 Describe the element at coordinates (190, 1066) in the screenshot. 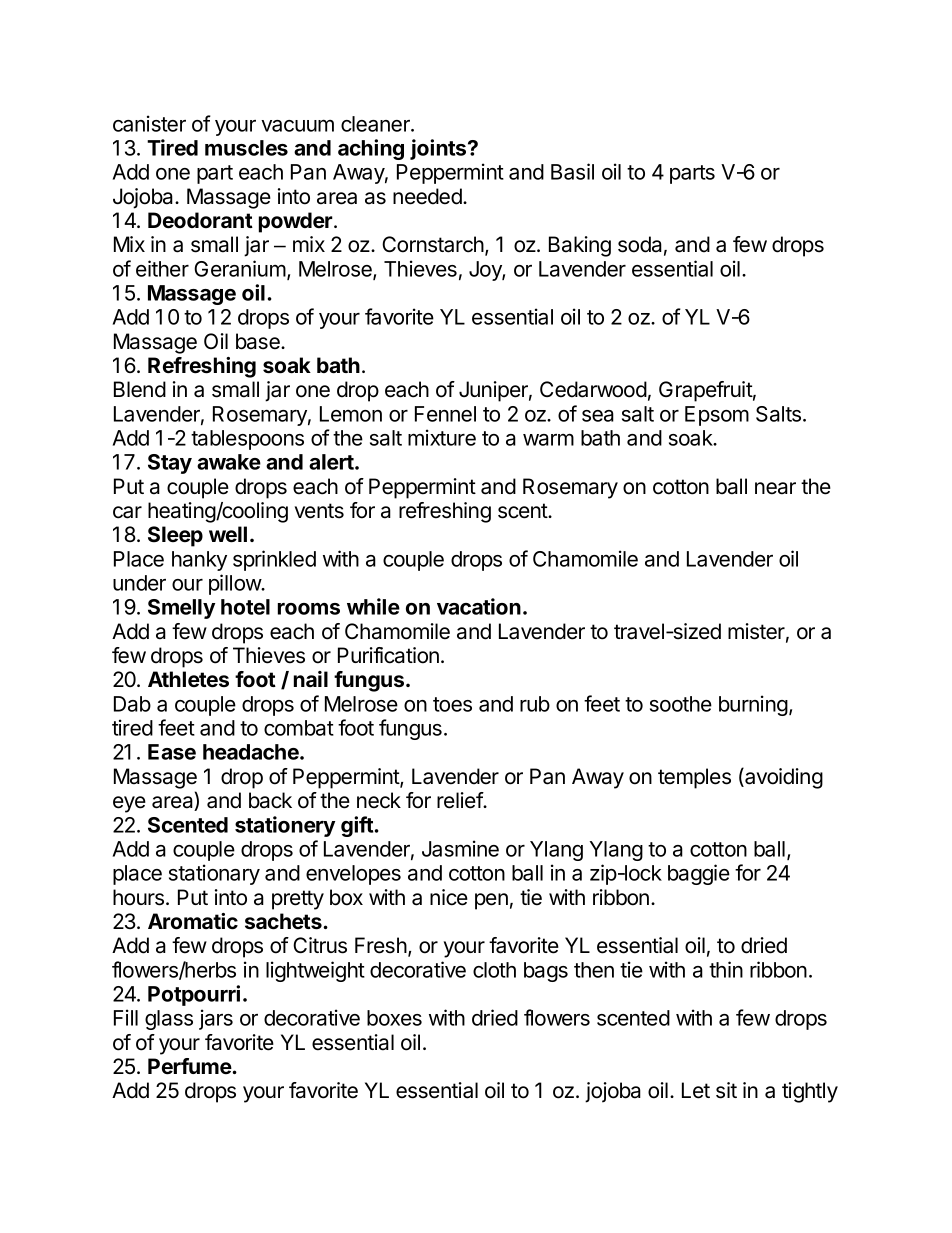

I see `Perfume` at that location.
